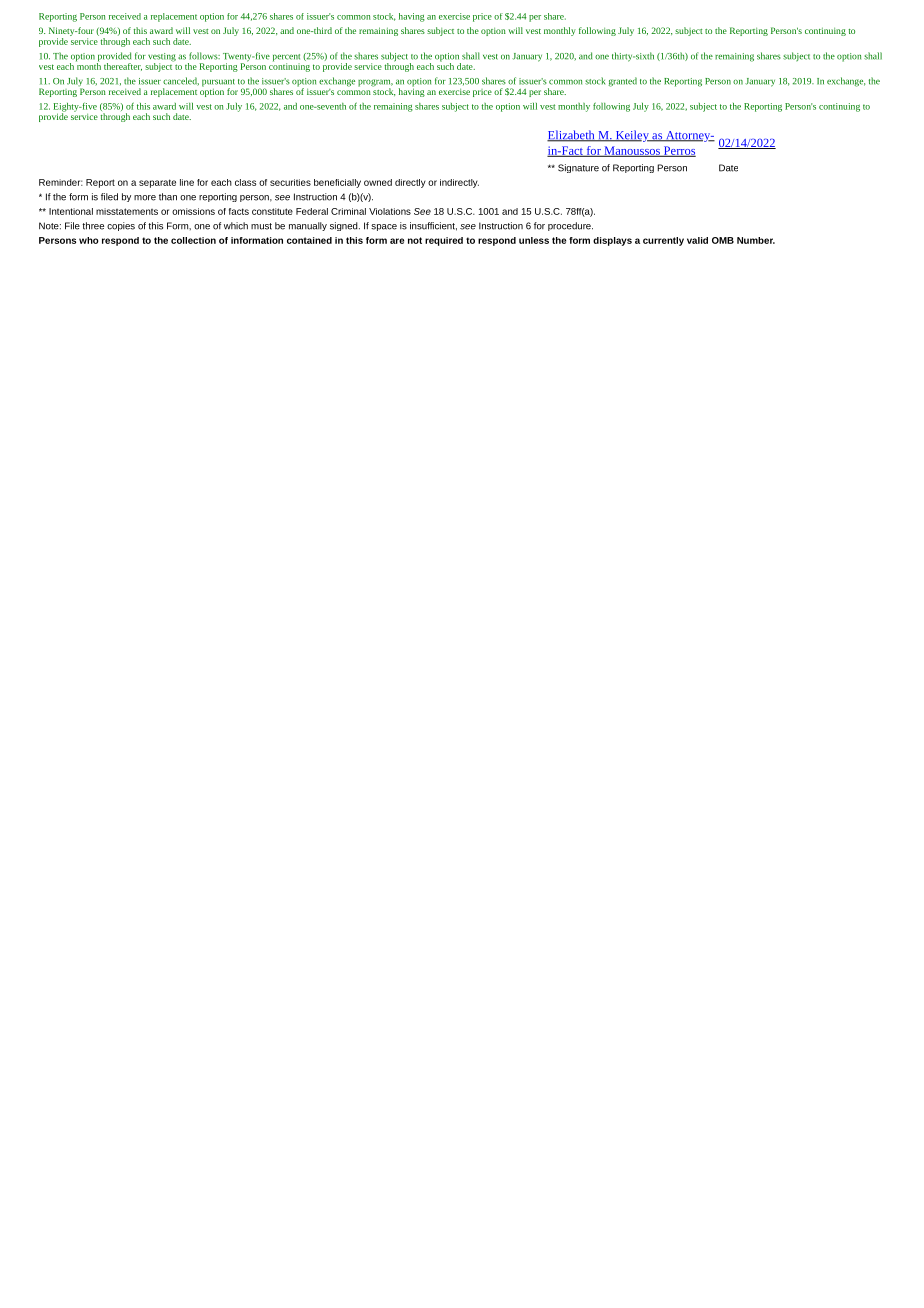 The width and height of the image is (924, 1308). Describe the element at coordinates (378, 182) in the image. I see `owned` at that location.
